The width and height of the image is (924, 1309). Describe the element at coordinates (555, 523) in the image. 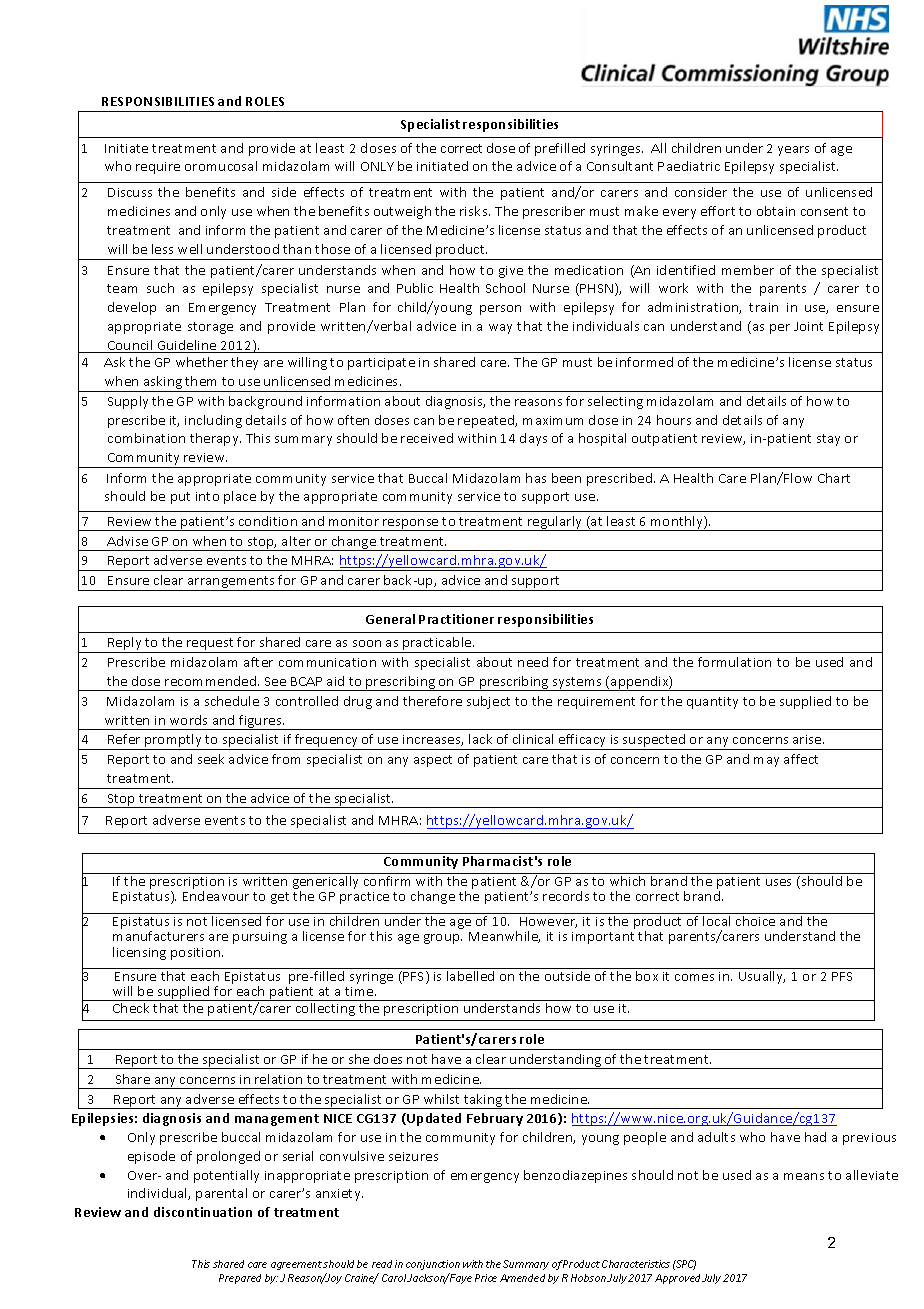

I see `regularly` at that location.
